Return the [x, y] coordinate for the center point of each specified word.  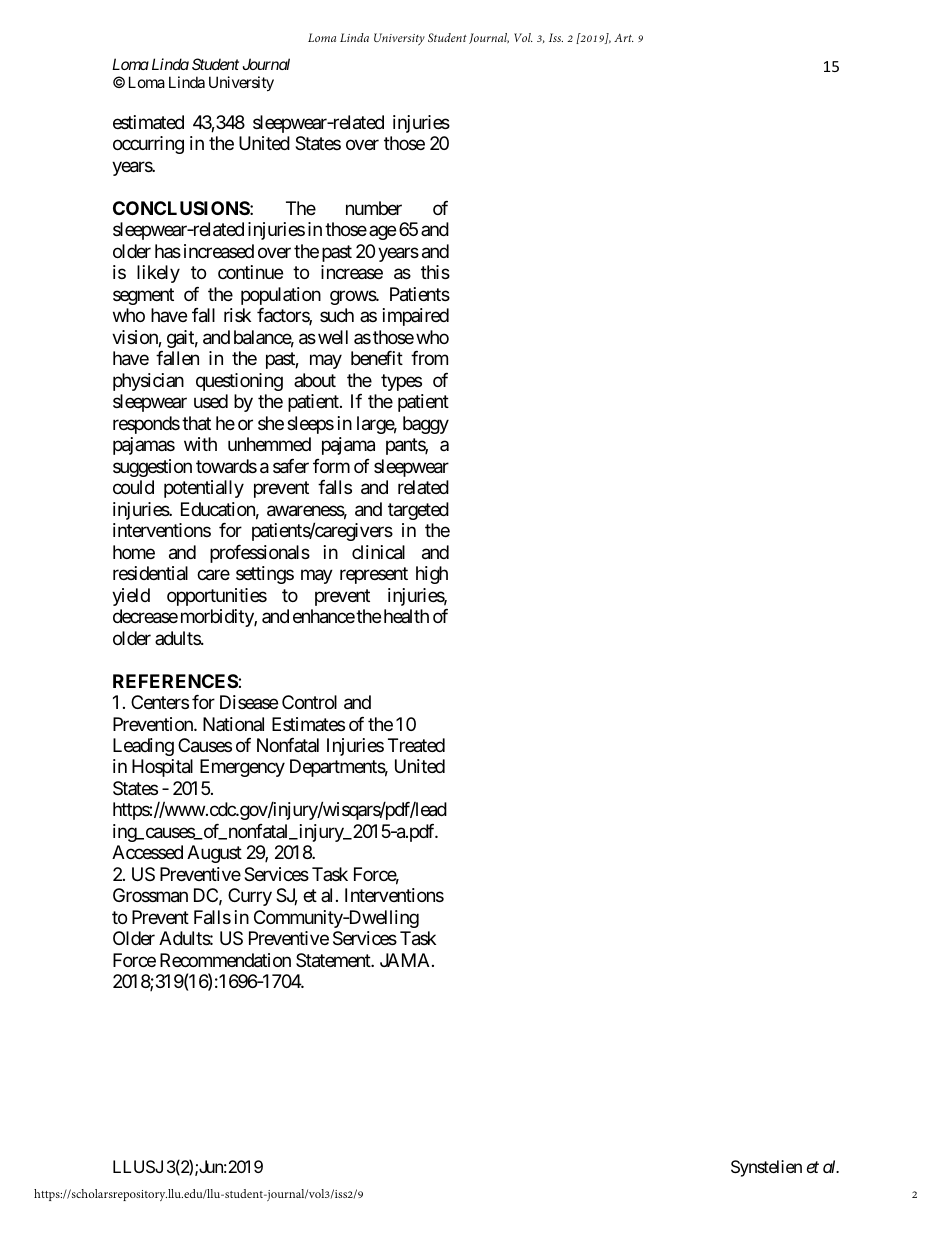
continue [250, 272]
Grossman [150, 895]
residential [150, 573]
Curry [250, 897]
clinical [378, 552]
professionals [260, 554]
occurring [148, 145]
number [374, 208]
